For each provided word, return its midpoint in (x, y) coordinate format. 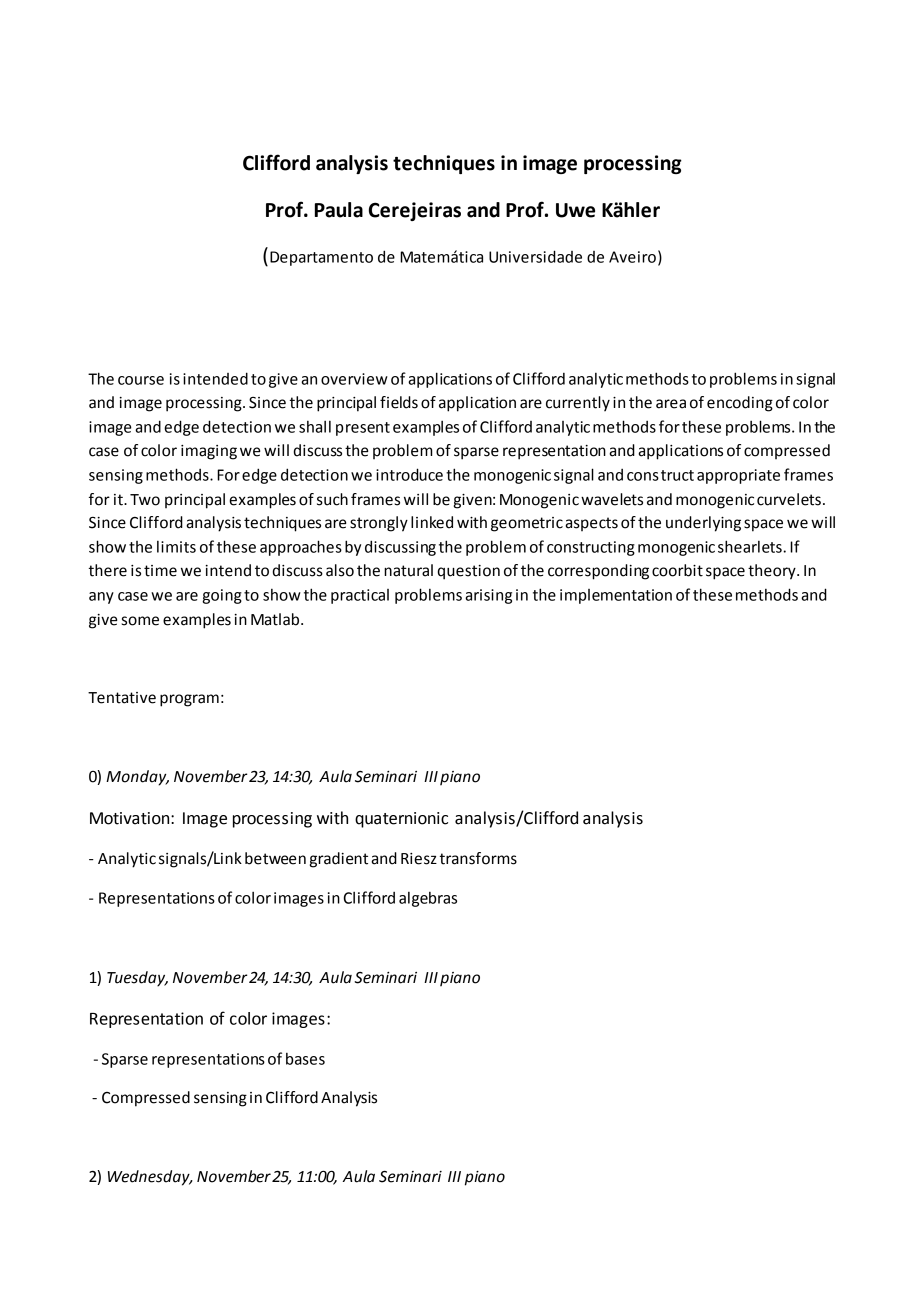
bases (305, 1059)
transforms (478, 858)
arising (488, 596)
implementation (616, 596)
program (189, 700)
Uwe (575, 210)
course (141, 380)
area (671, 404)
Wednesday (150, 1178)
